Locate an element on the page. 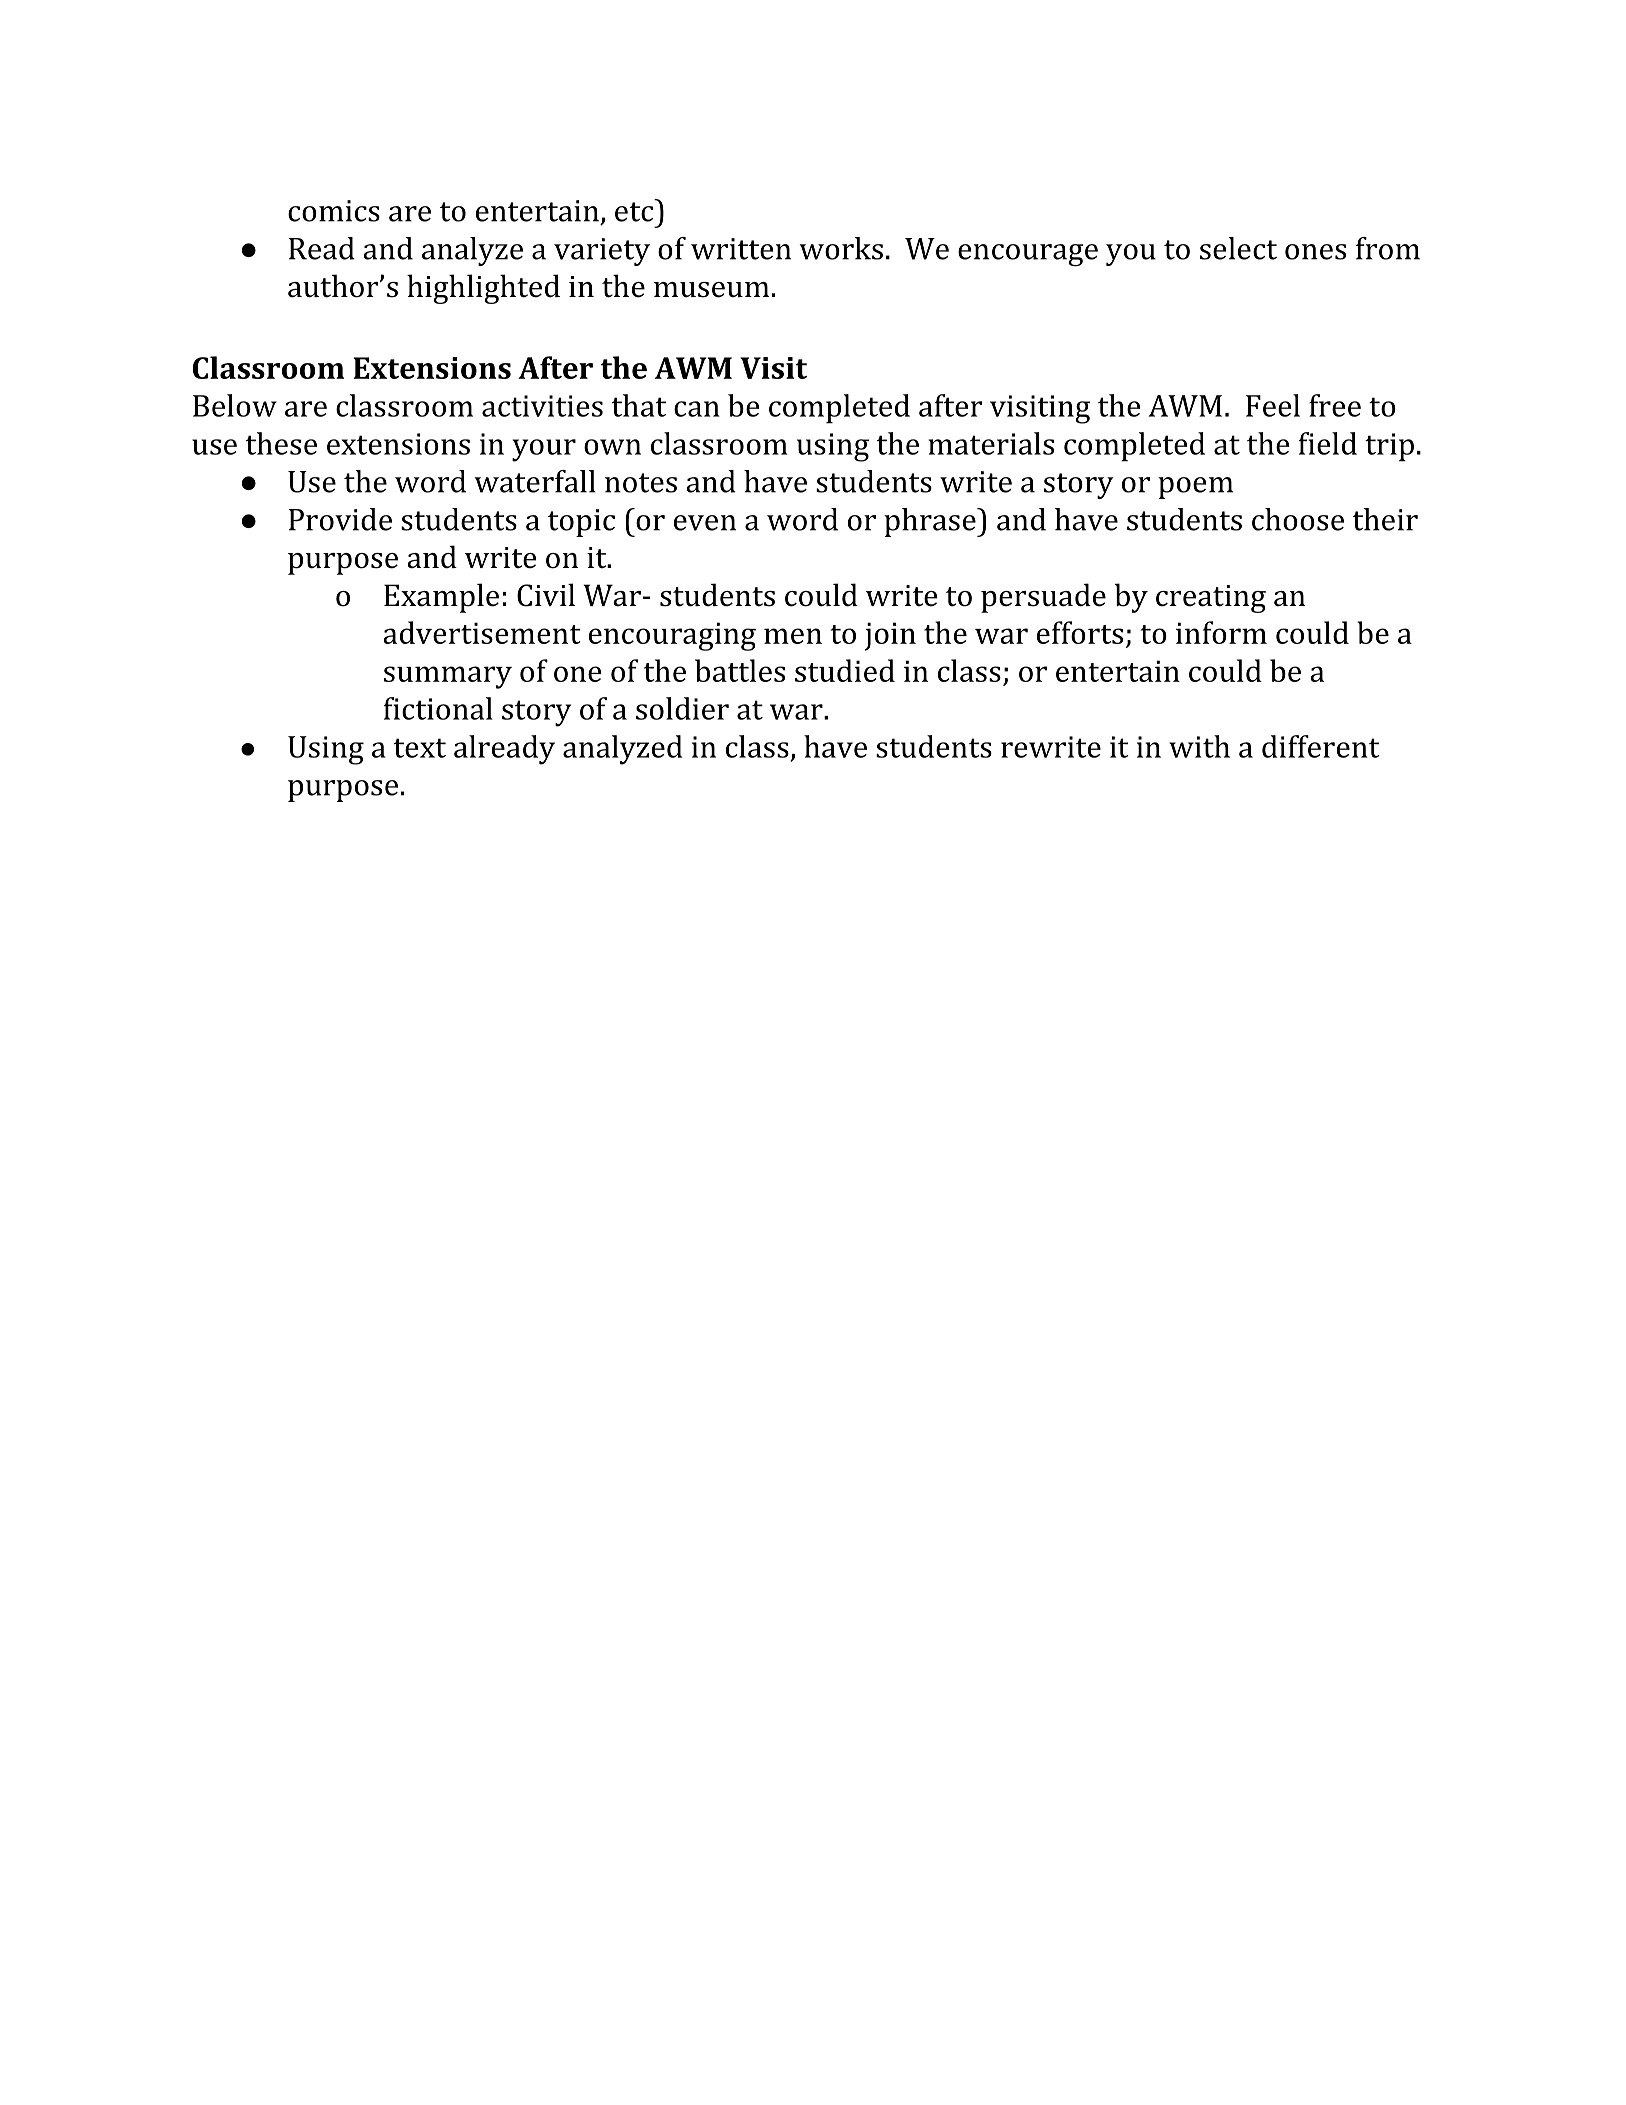 The width and height of the page is (1626, 2105). soldier is located at coordinates (682, 708).
